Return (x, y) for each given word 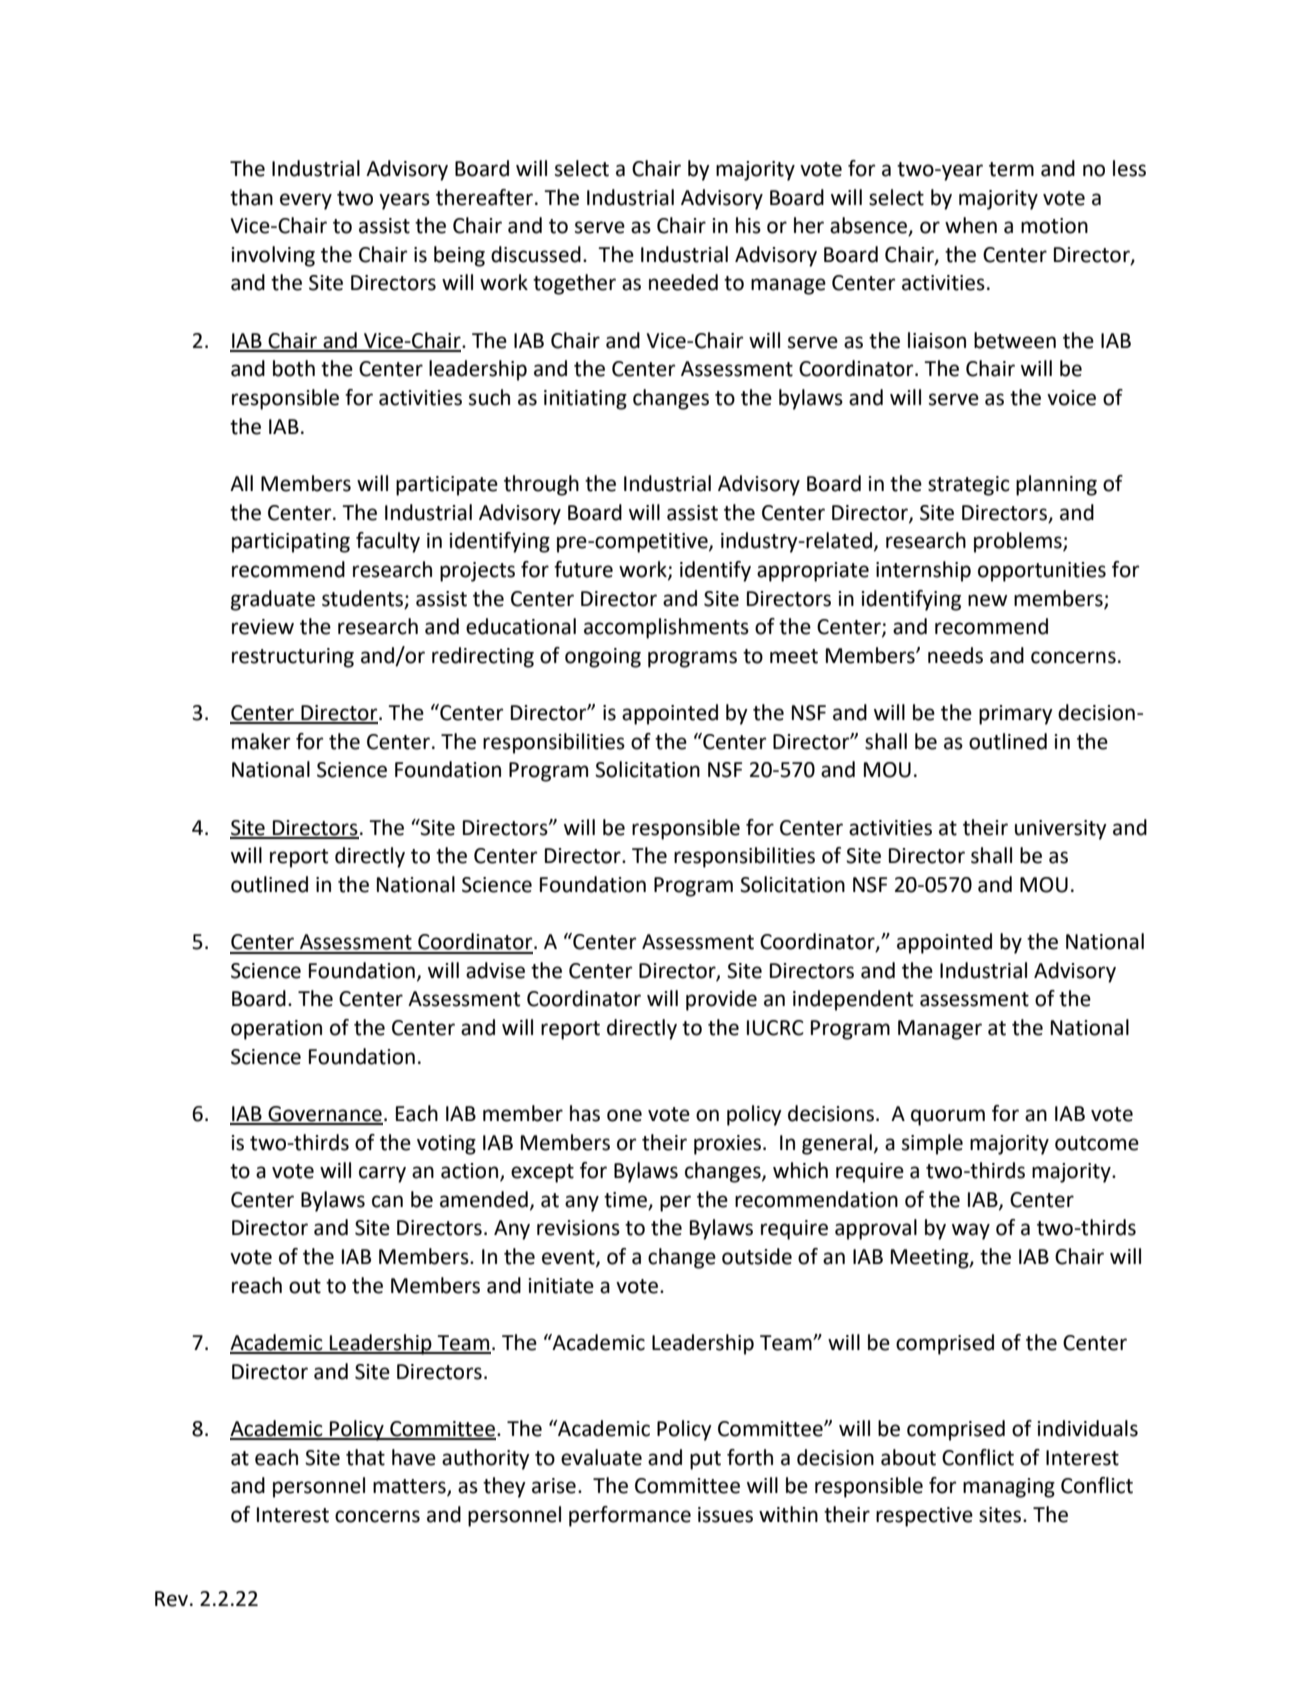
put (705, 1460)
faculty (388, 542)
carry (382, 1174)
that (365, 1457)
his (748, 225)
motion (1054, 226)
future (583, 569)
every (306, 201)
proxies (727, 1145)
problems (1019, 542)
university (1061, 830)
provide (721, 1000)
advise (495, 970)
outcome (1097, 1143)
